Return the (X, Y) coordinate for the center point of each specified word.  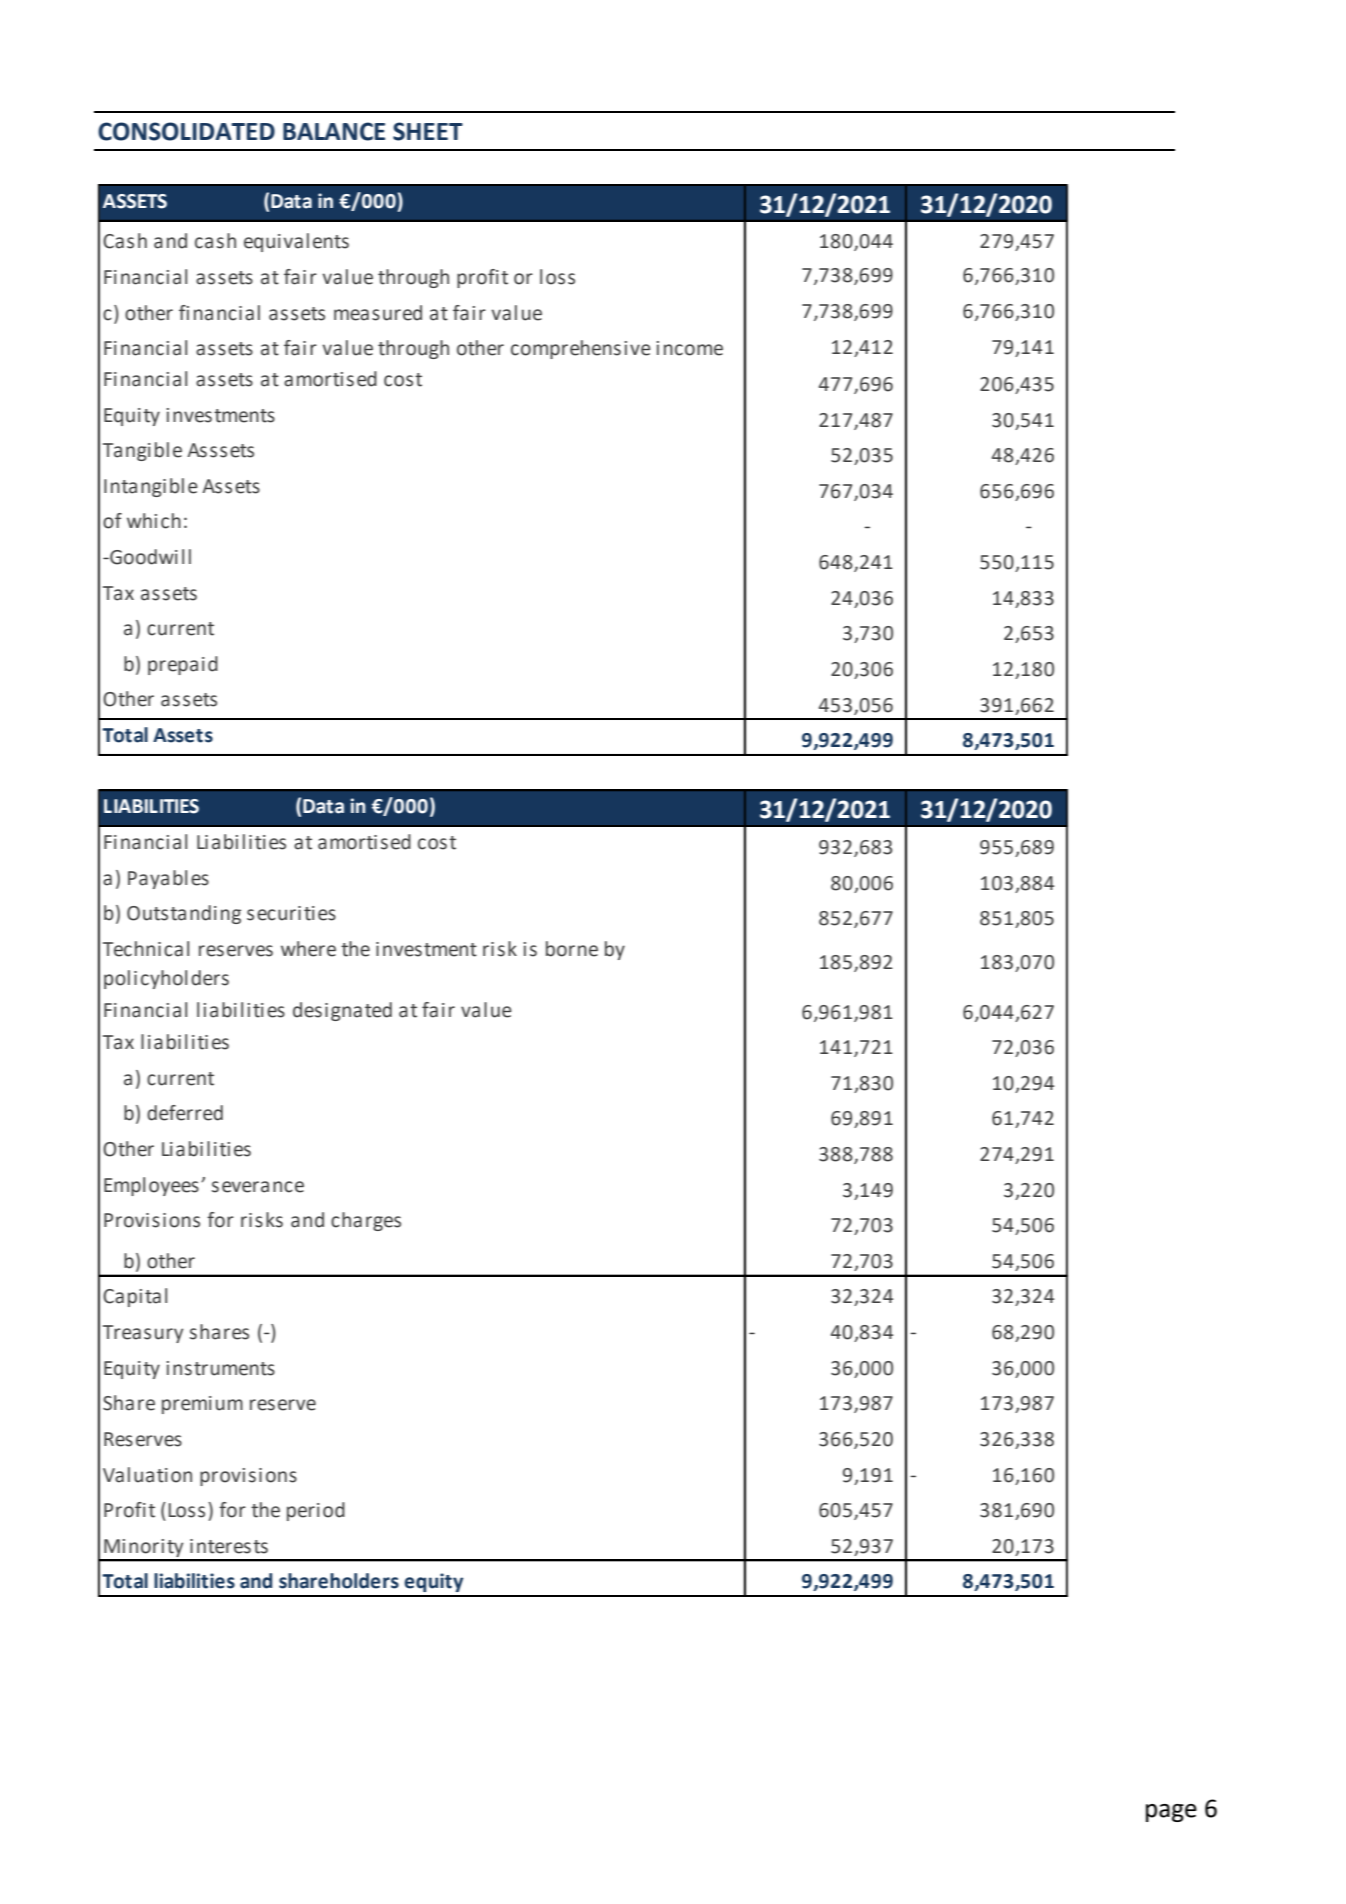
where (308, 949)
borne (572, 949)
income (690, 348)
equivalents (296, 242)
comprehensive (581, 349)
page (1171, 1813)
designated (342, 1011)
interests (229, 1546)
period (316, 1511)
